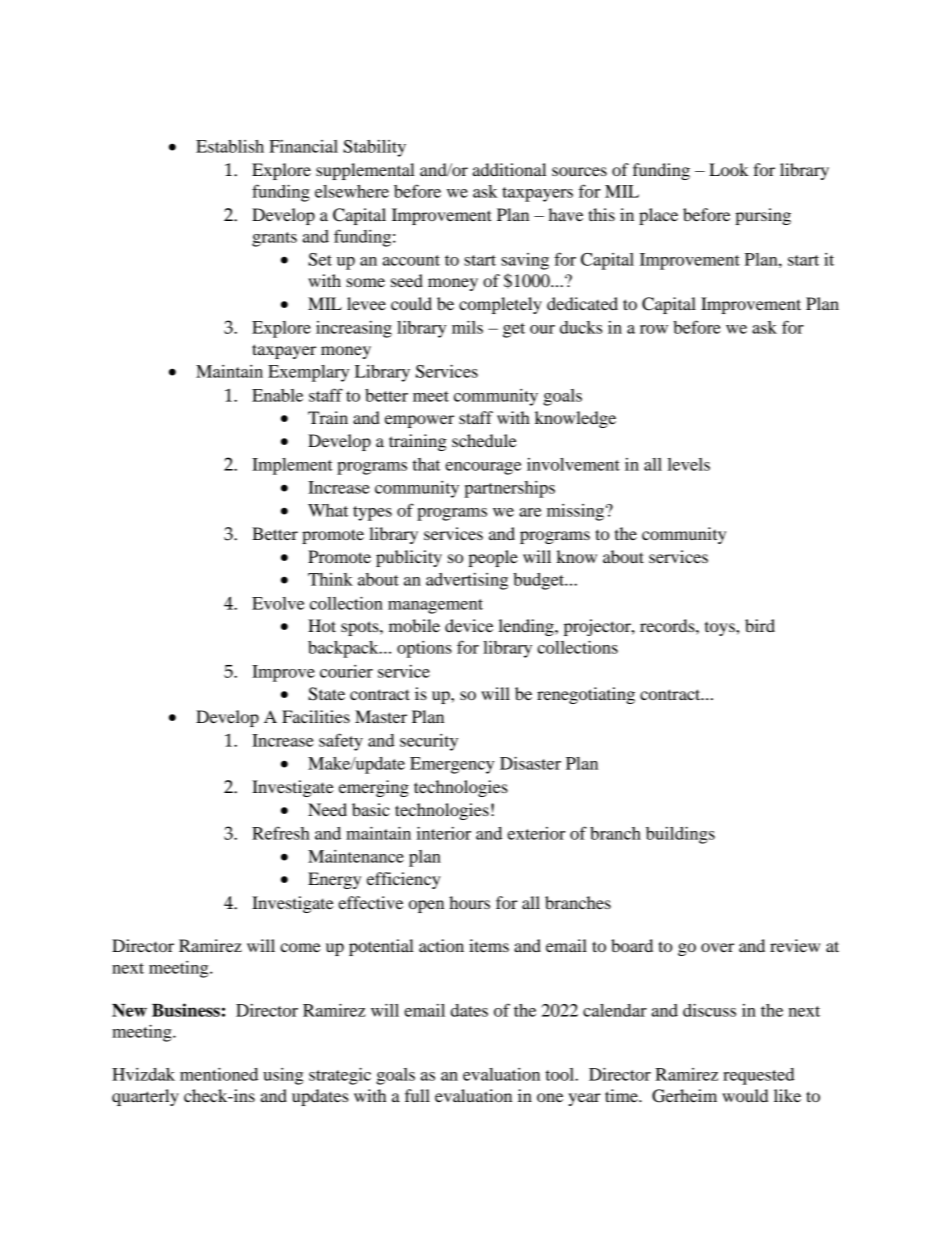  Describe the element at coordinates (509, 169) in the page. I see `additional` at that location.
